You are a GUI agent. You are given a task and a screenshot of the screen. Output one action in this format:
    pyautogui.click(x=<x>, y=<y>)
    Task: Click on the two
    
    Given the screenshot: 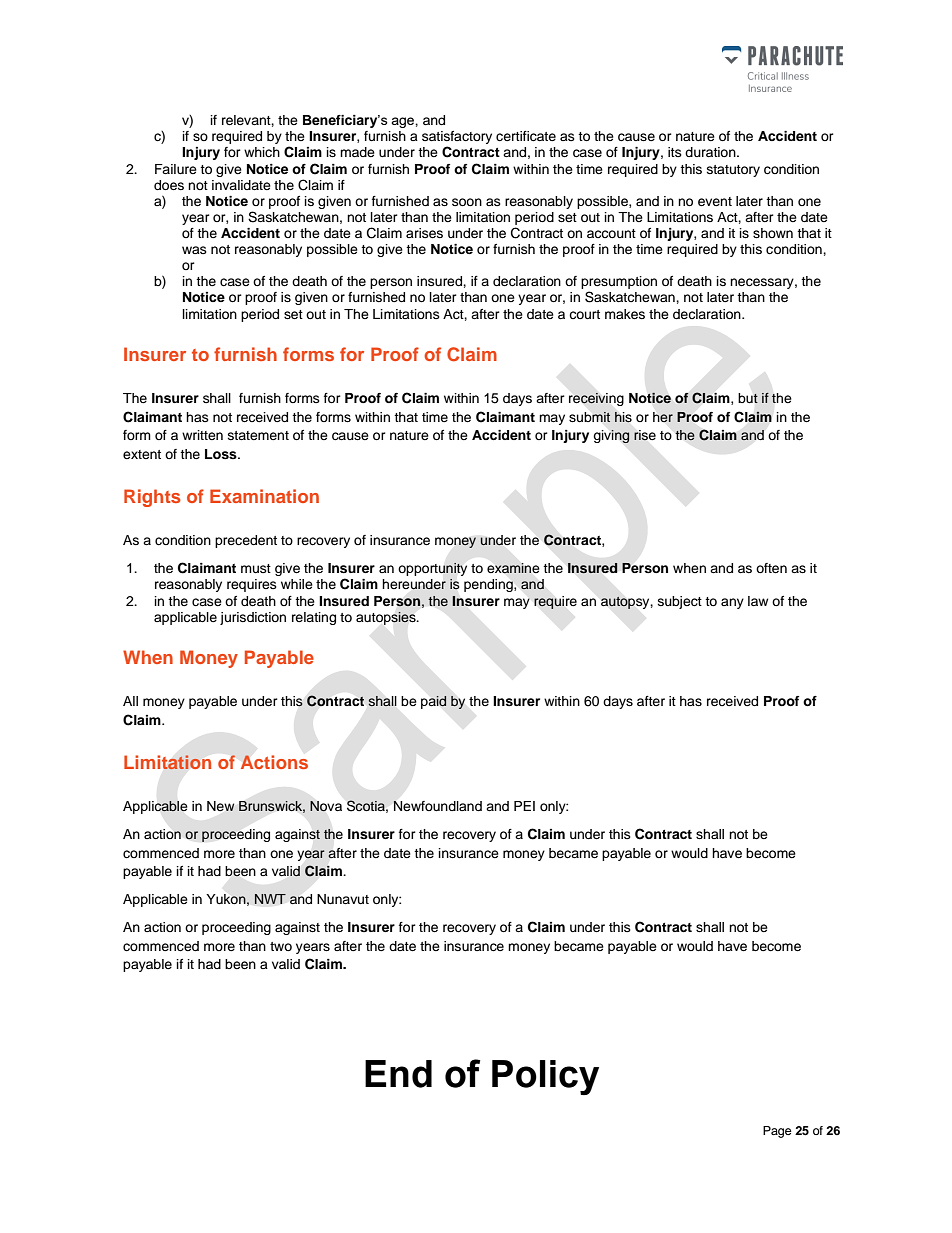 What is the action you would take?
    pyautogui.click(x=281, y=946)
